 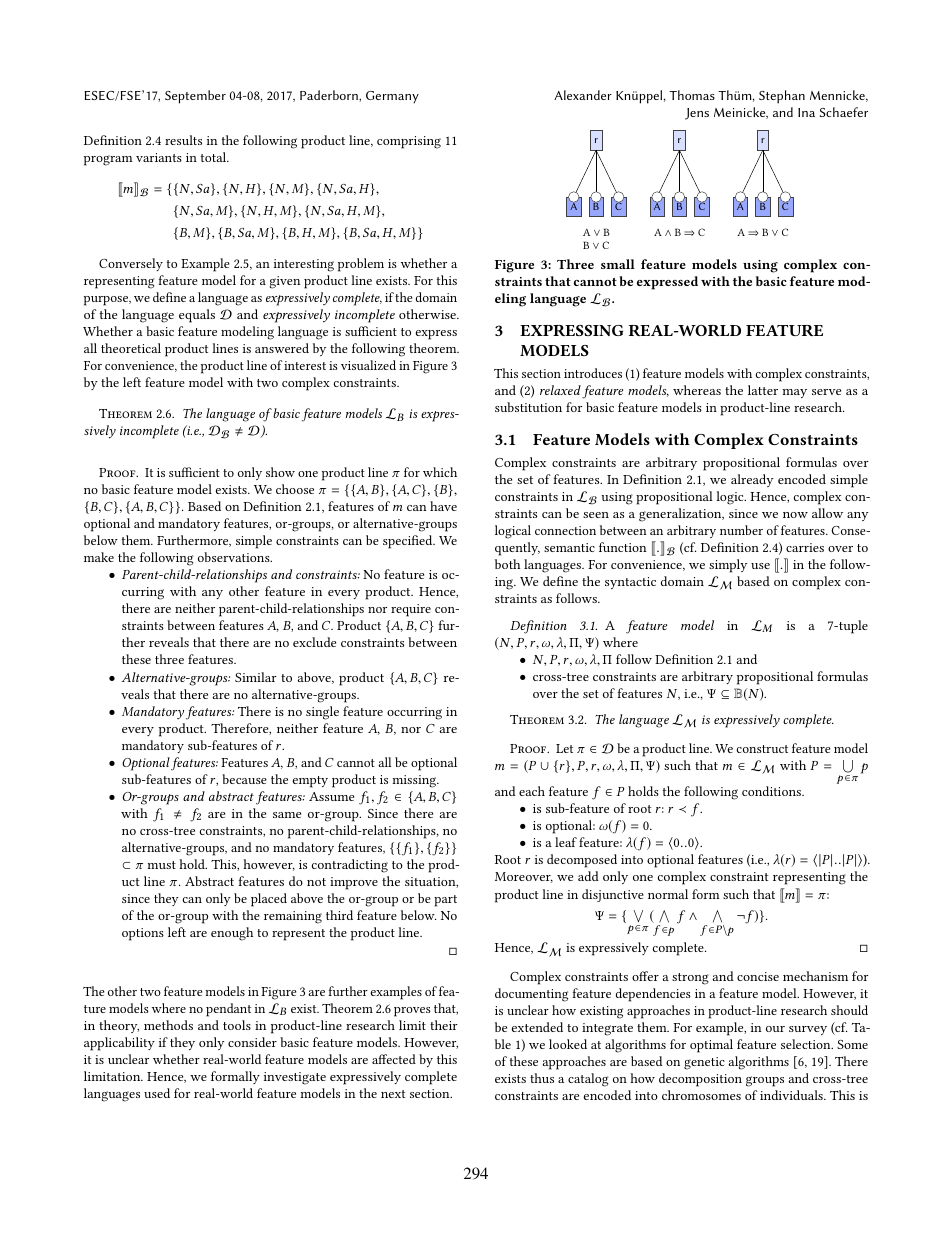 What do you see at coordinates (752, 480) in the document?
I see `already` at bounding box center [752, 480].
